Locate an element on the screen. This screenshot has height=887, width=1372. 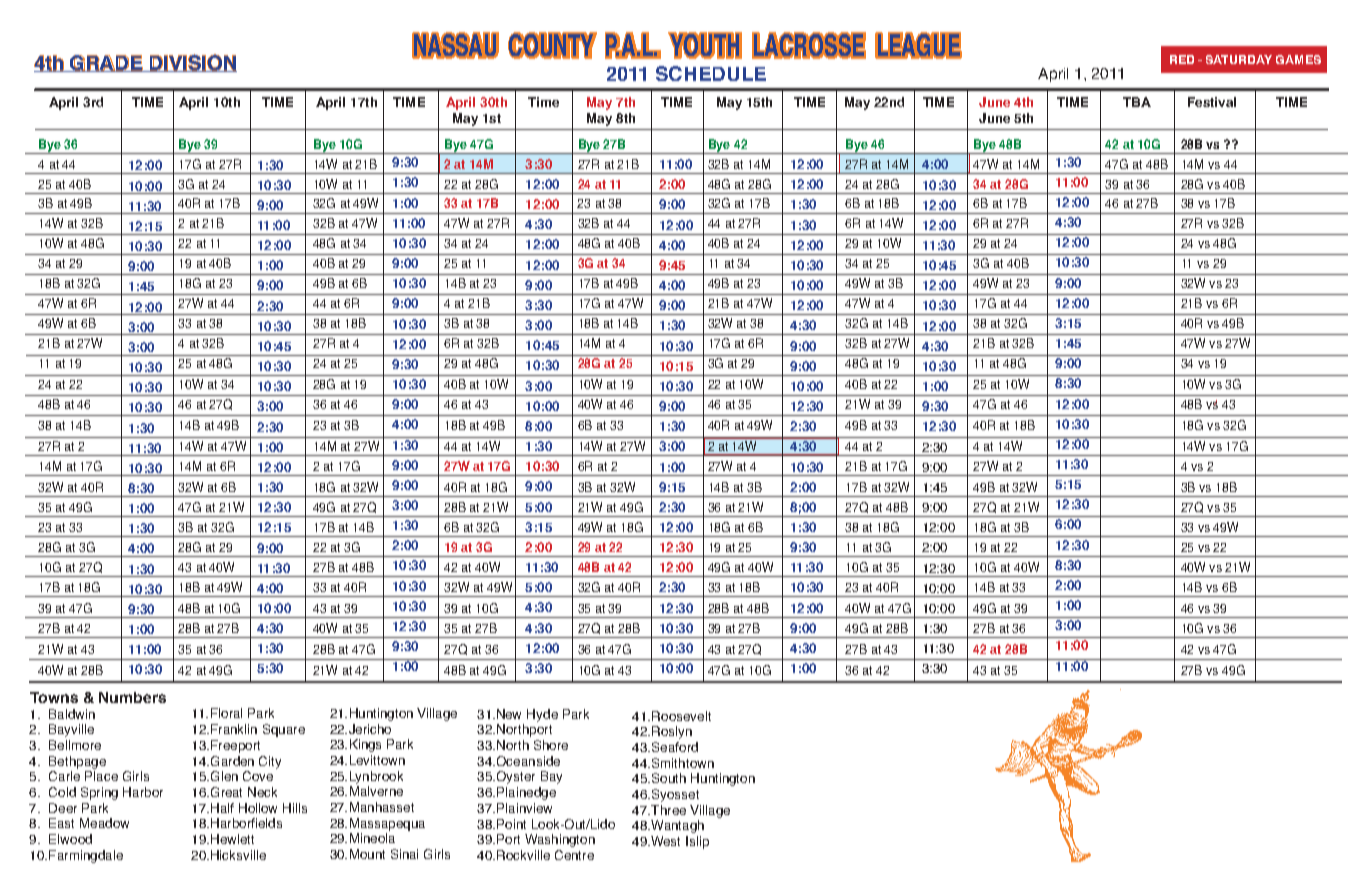
Shore is located at coordinates (551, 745).
